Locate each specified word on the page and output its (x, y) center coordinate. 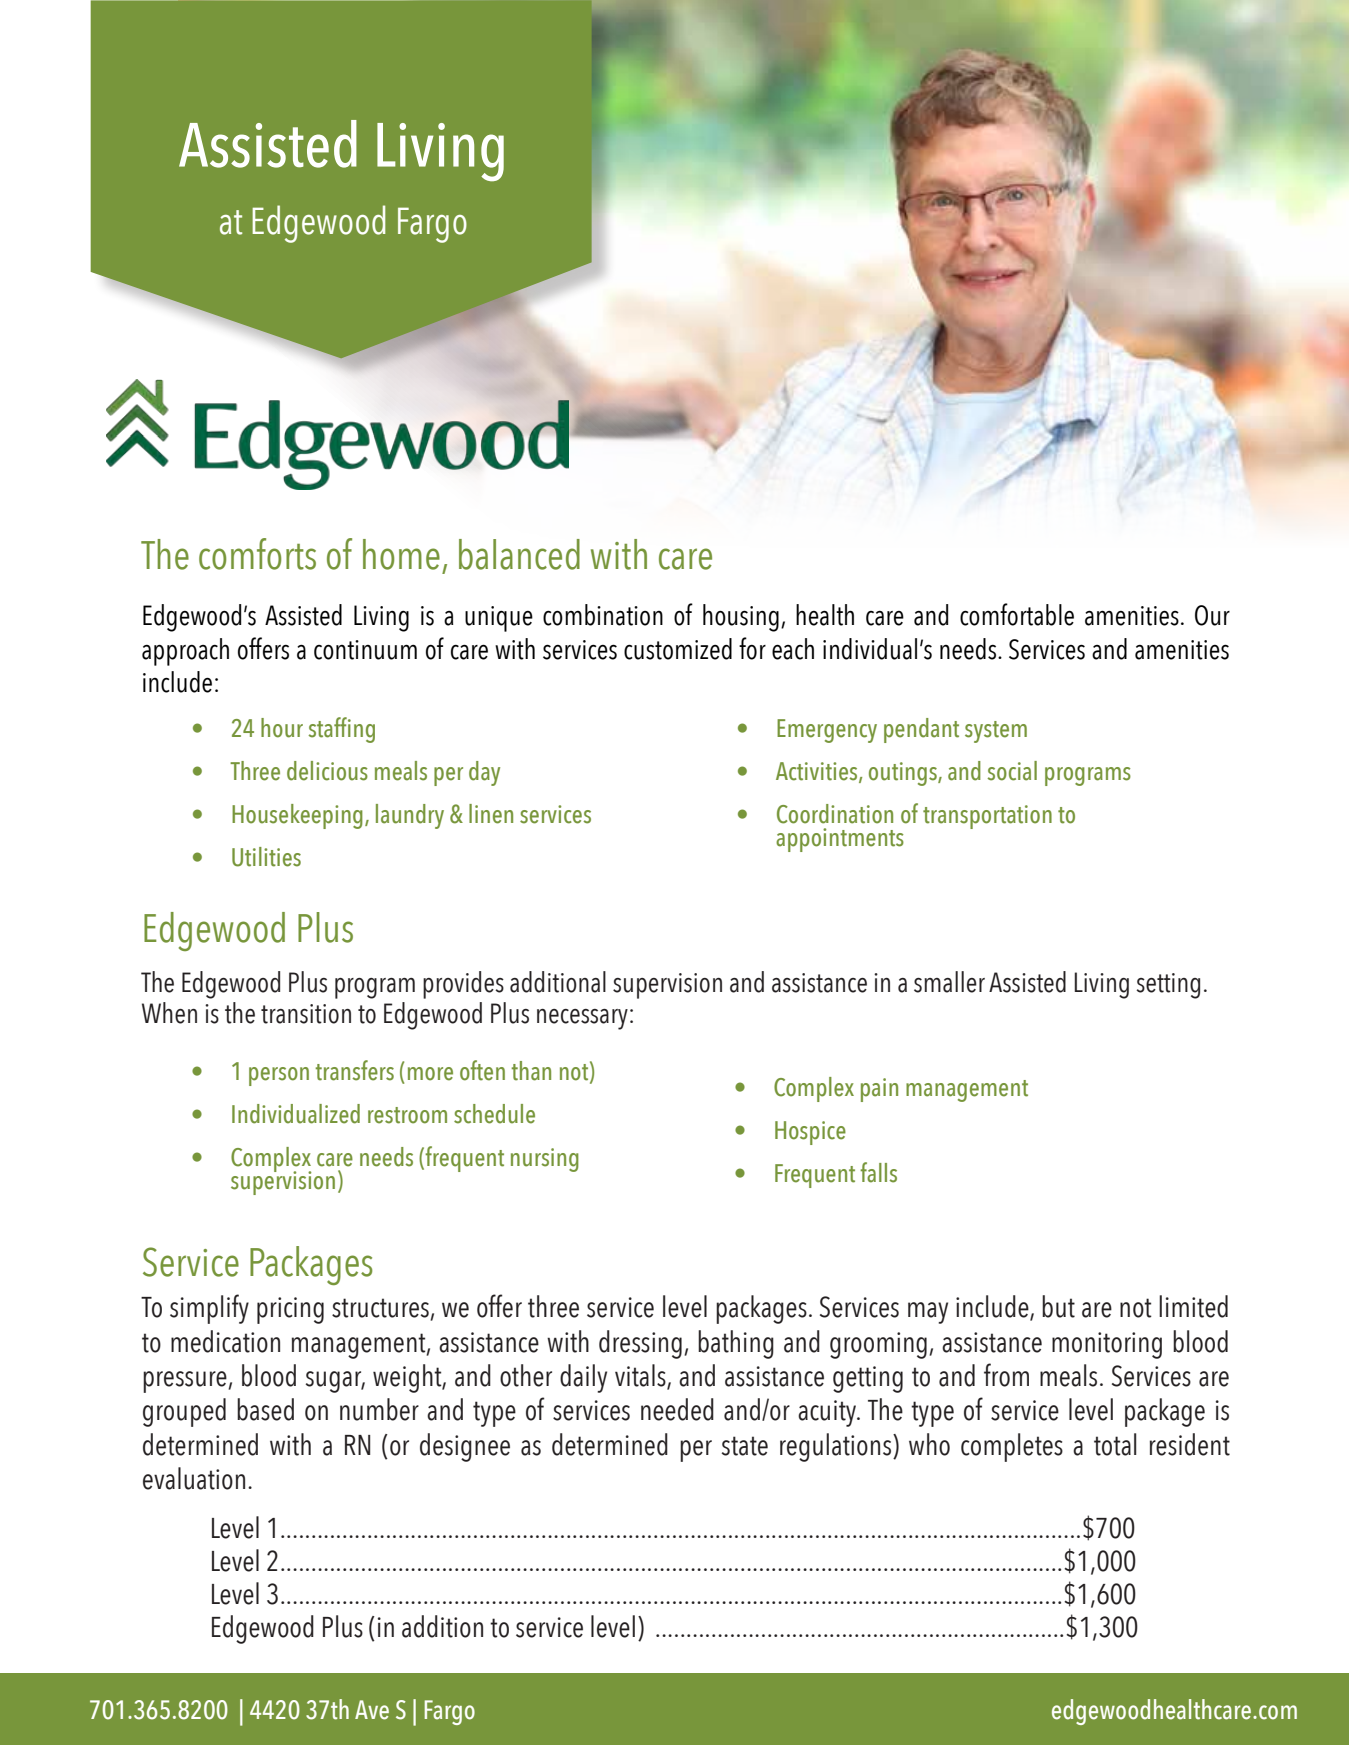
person (279, 1076)
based (265, 1409)
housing (741, 618)
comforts (257, 554)
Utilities (266, 857)
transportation (987, 817)
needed (677, 1409)
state (745, 1446)
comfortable (1017, 614)
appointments (840, 840)
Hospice (810, 1133)
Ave (372, 1710)
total (1115, 1444)
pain (879, 1090)
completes (1012, 1447)
